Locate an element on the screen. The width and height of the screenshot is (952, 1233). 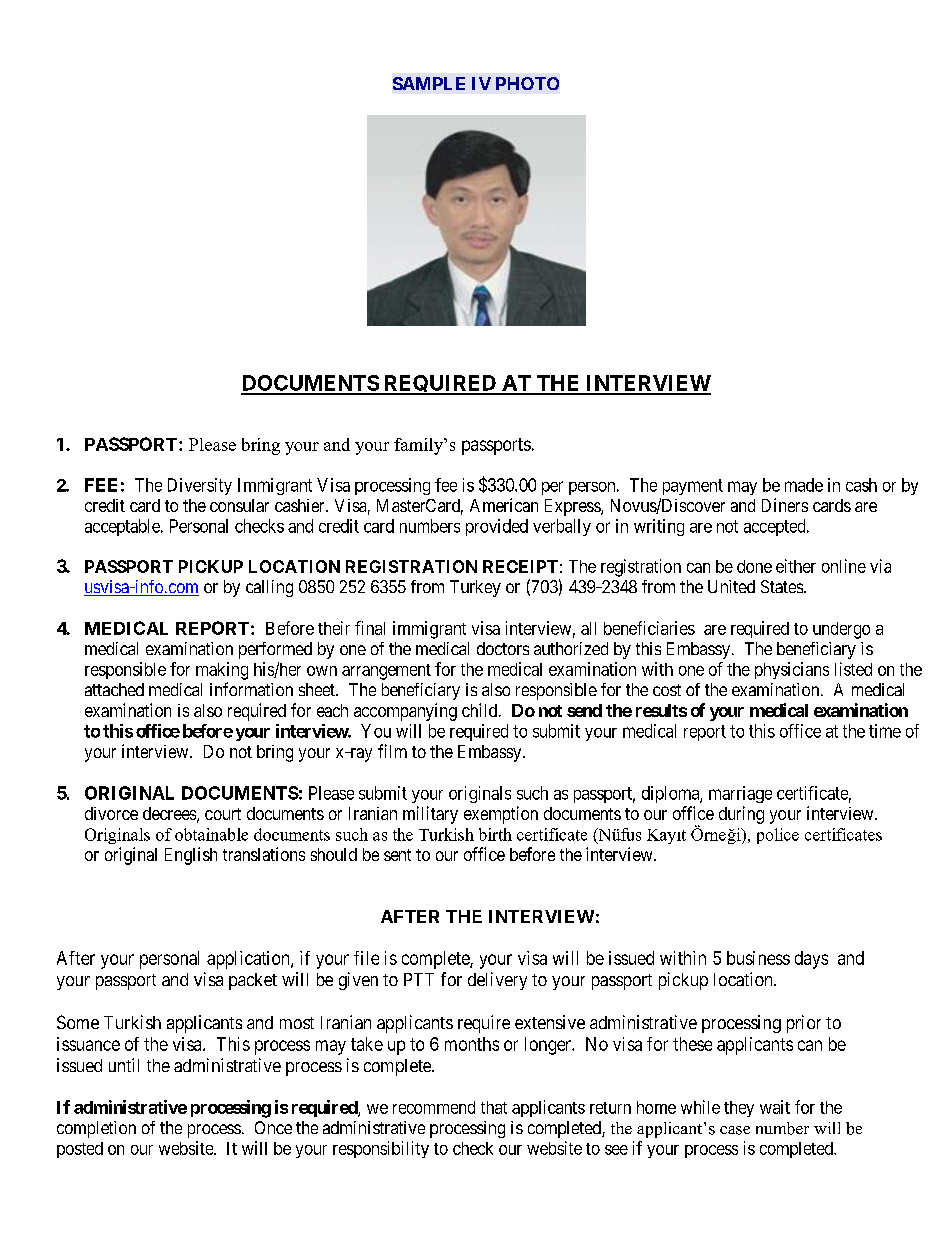
that is located at coordinates (494, 1107).
